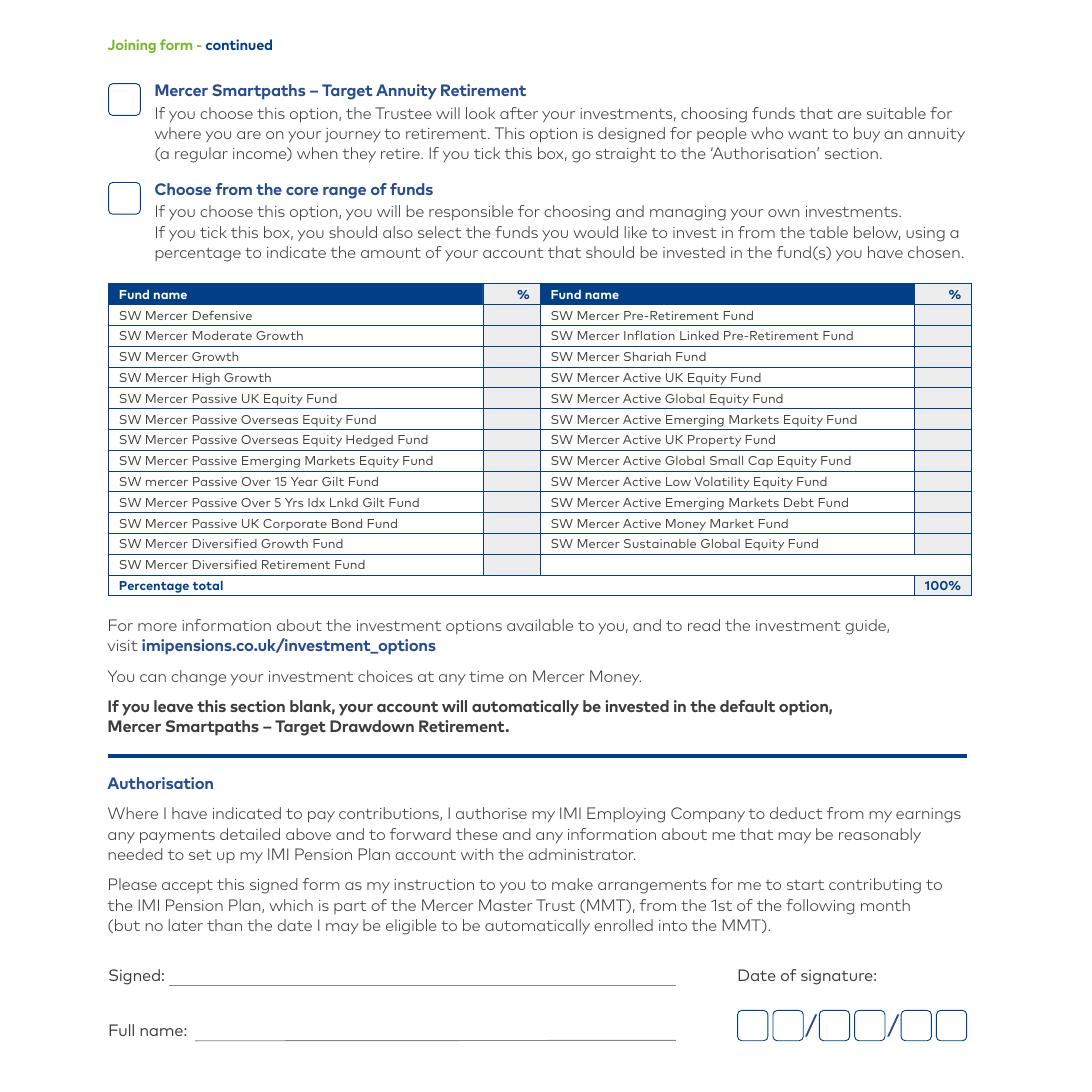 This screenshot has width=1092, height=1092. Describe the element at coordinates (222, 315) in the screenshot. I see `Defensive` at that location.
